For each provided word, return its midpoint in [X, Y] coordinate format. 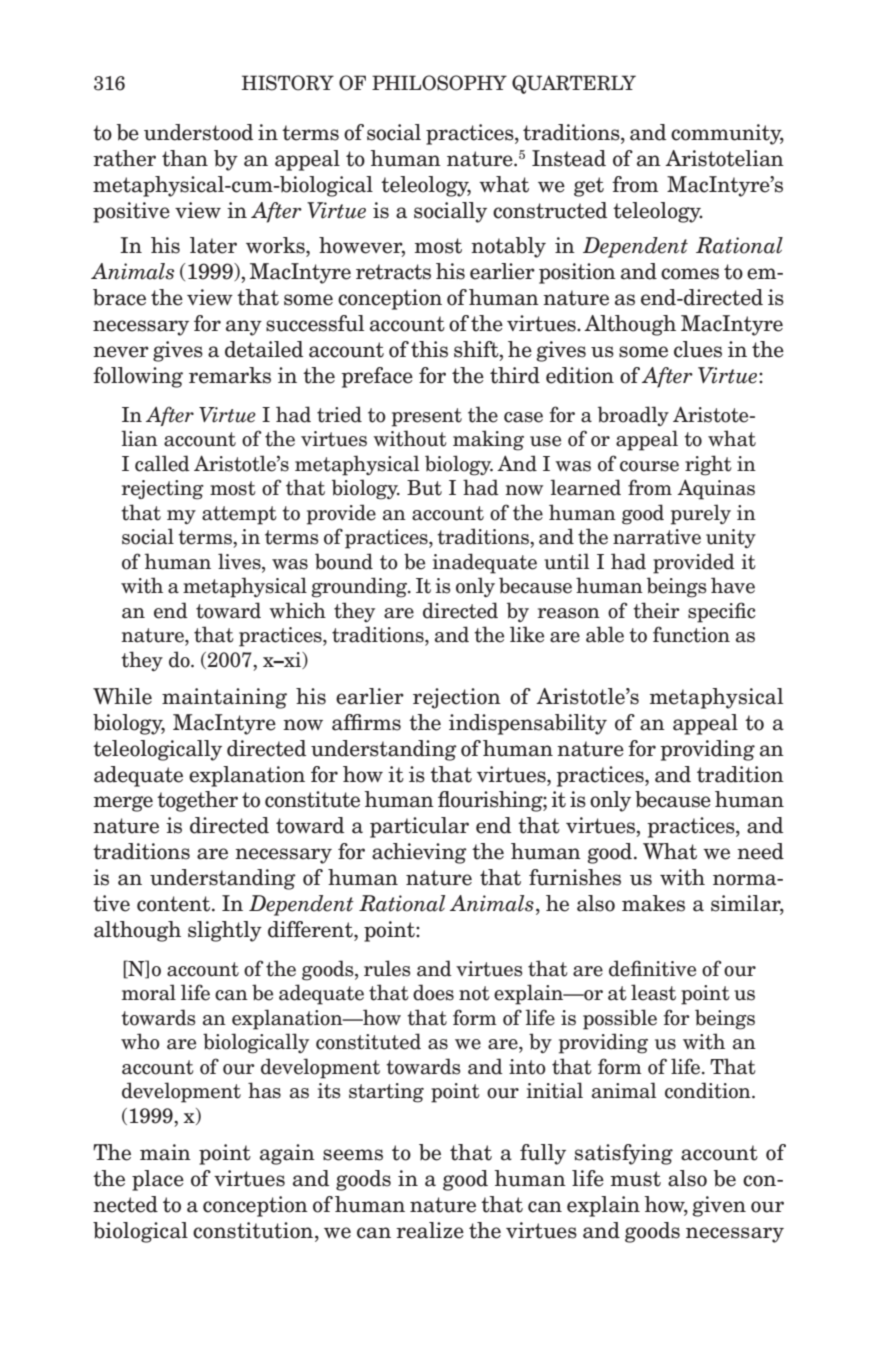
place [158, 1180]
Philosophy [439, 83]
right [708, 465]
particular [419, 827]
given [719, 1206]
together [197, 801]
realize [430, 1230]
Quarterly [574, 84]
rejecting [163, 490]
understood [198, 132]
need [760, 851]
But [424, 488]
